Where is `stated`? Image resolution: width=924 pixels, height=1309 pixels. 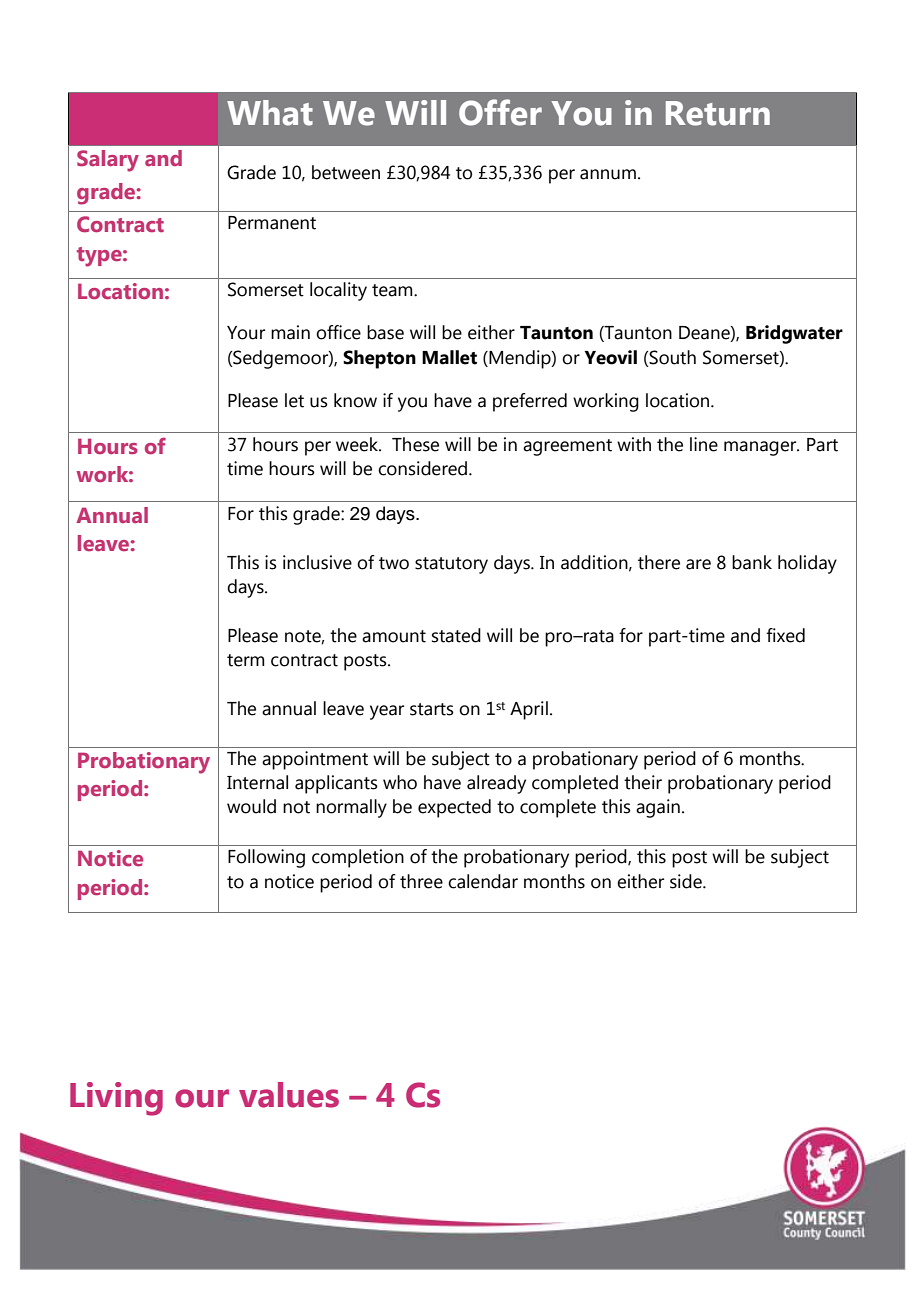
stated is located at coordinates (456, 635).
